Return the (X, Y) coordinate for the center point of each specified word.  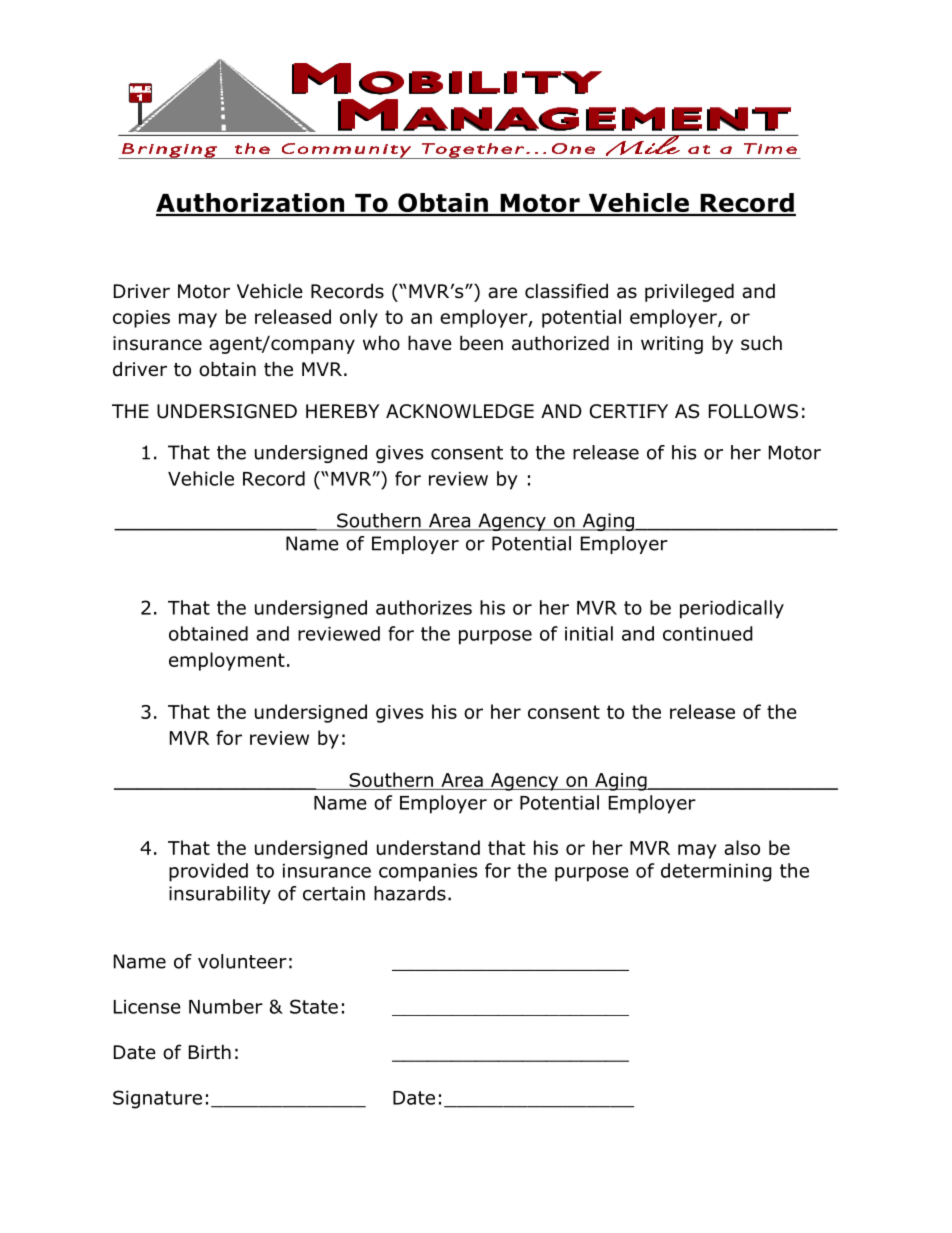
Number (226, 1006)
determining (716, 872)
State (314, 1006)
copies (141, 319)
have (430, 343)
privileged (689, 292)
